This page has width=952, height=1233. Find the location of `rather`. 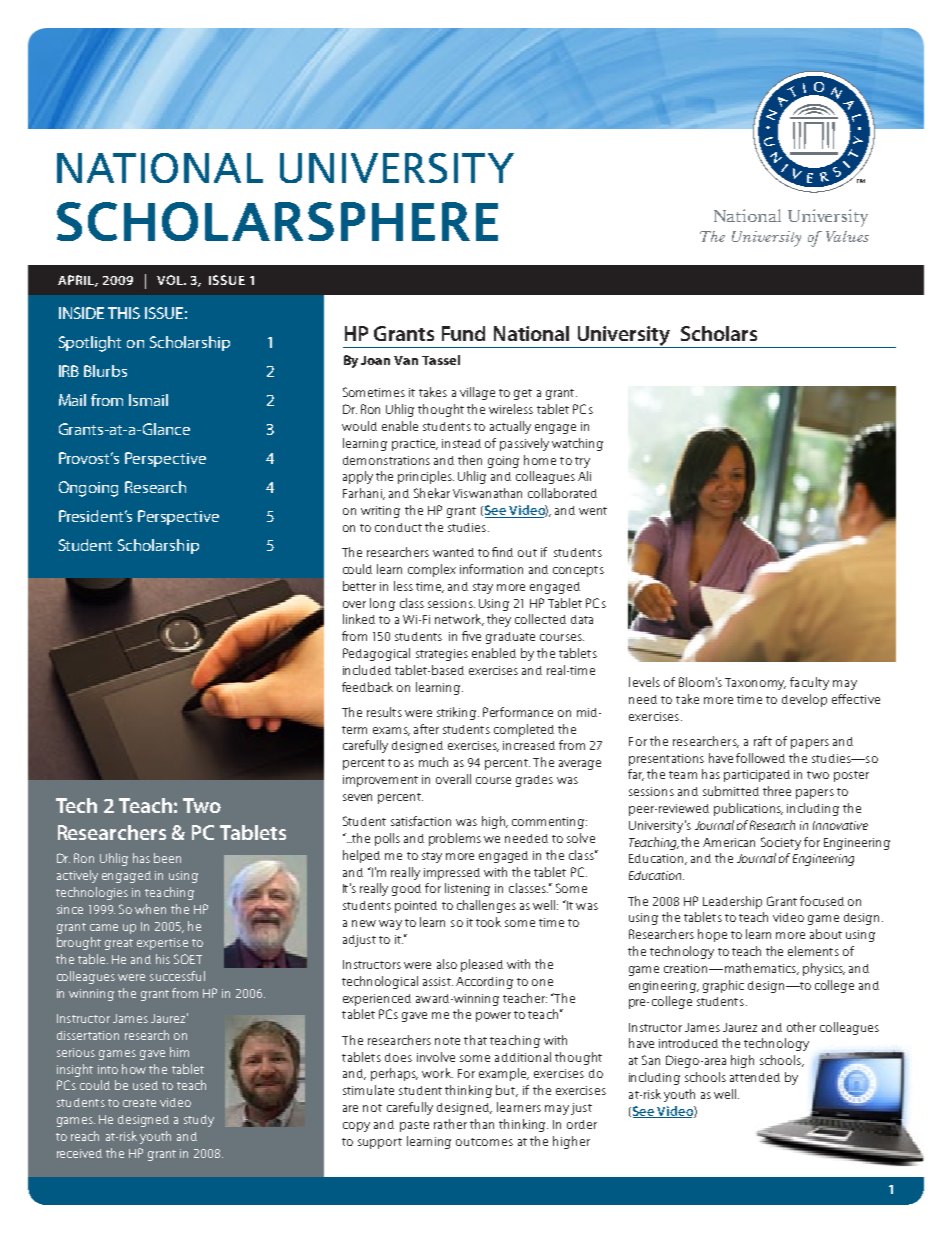

rather is located at coordinates (450, 1124).
